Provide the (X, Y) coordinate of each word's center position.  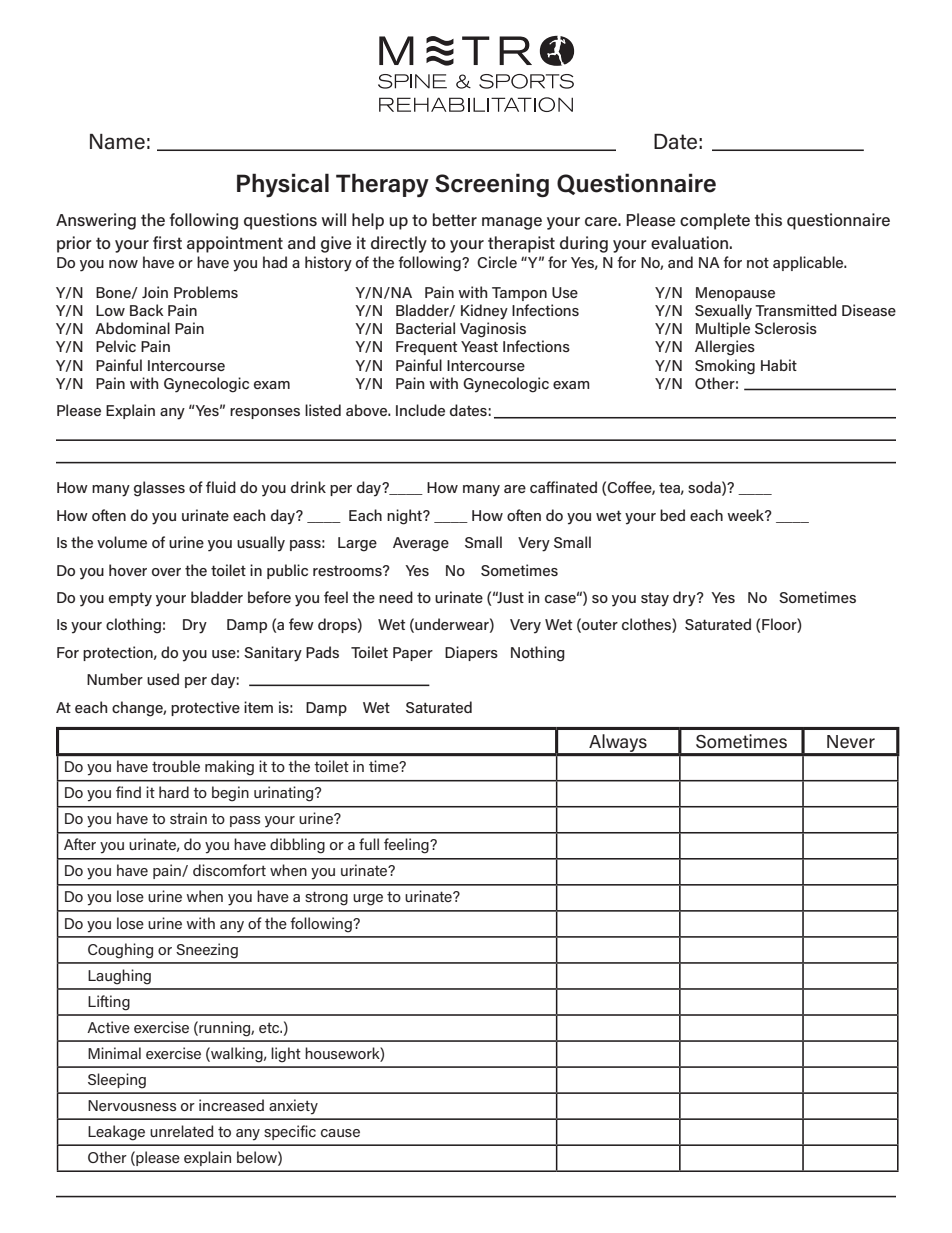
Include (420, 410)
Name (117, 142)
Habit (779, 365)
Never (851, 742)
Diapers (471, 653)
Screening (492, 185)
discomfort (229, 870)
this (768, 219)
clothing (133, 626)
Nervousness (132, 1105)
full (369, 844)
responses (265, 413)
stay (655, 599)
